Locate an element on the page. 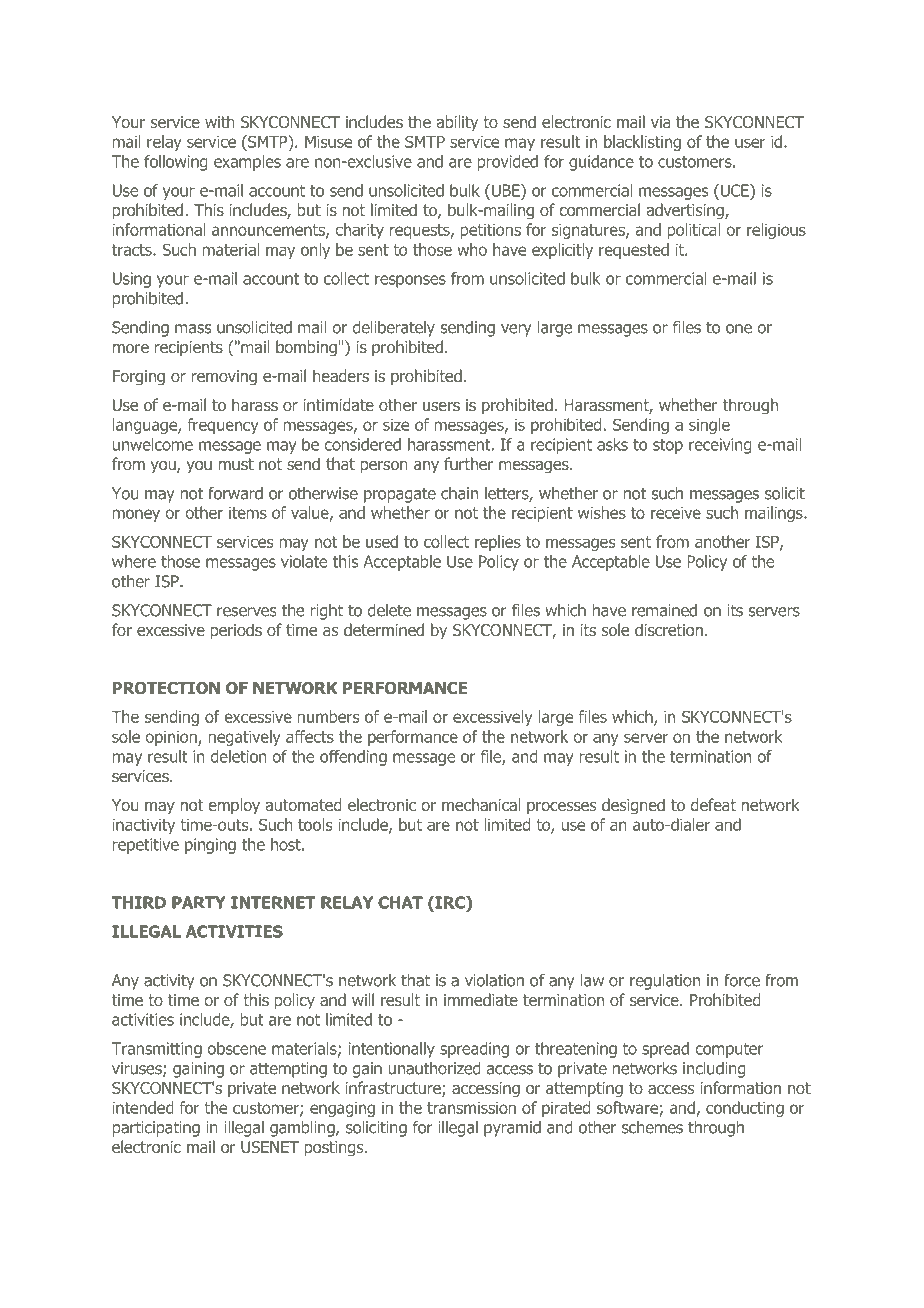  conducting is located at coordinates (745, 1109).
